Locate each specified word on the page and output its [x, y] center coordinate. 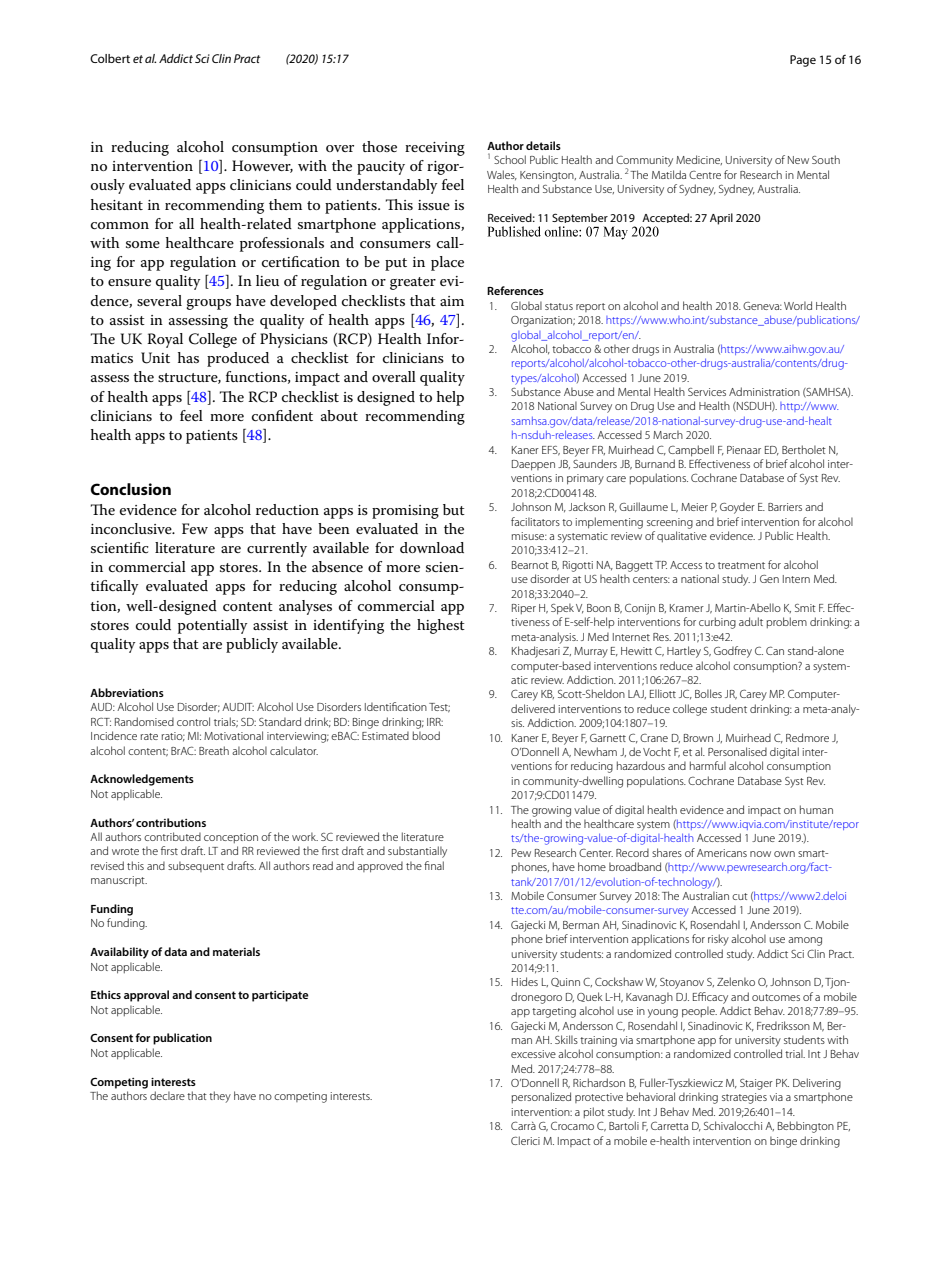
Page [803, 61]
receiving [435, 149]
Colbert [110, 58]
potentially [213, 626]
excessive [533, 1054]
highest [441, 626]
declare [167, 1095]
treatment [741, 565]
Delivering [817, 1084]
